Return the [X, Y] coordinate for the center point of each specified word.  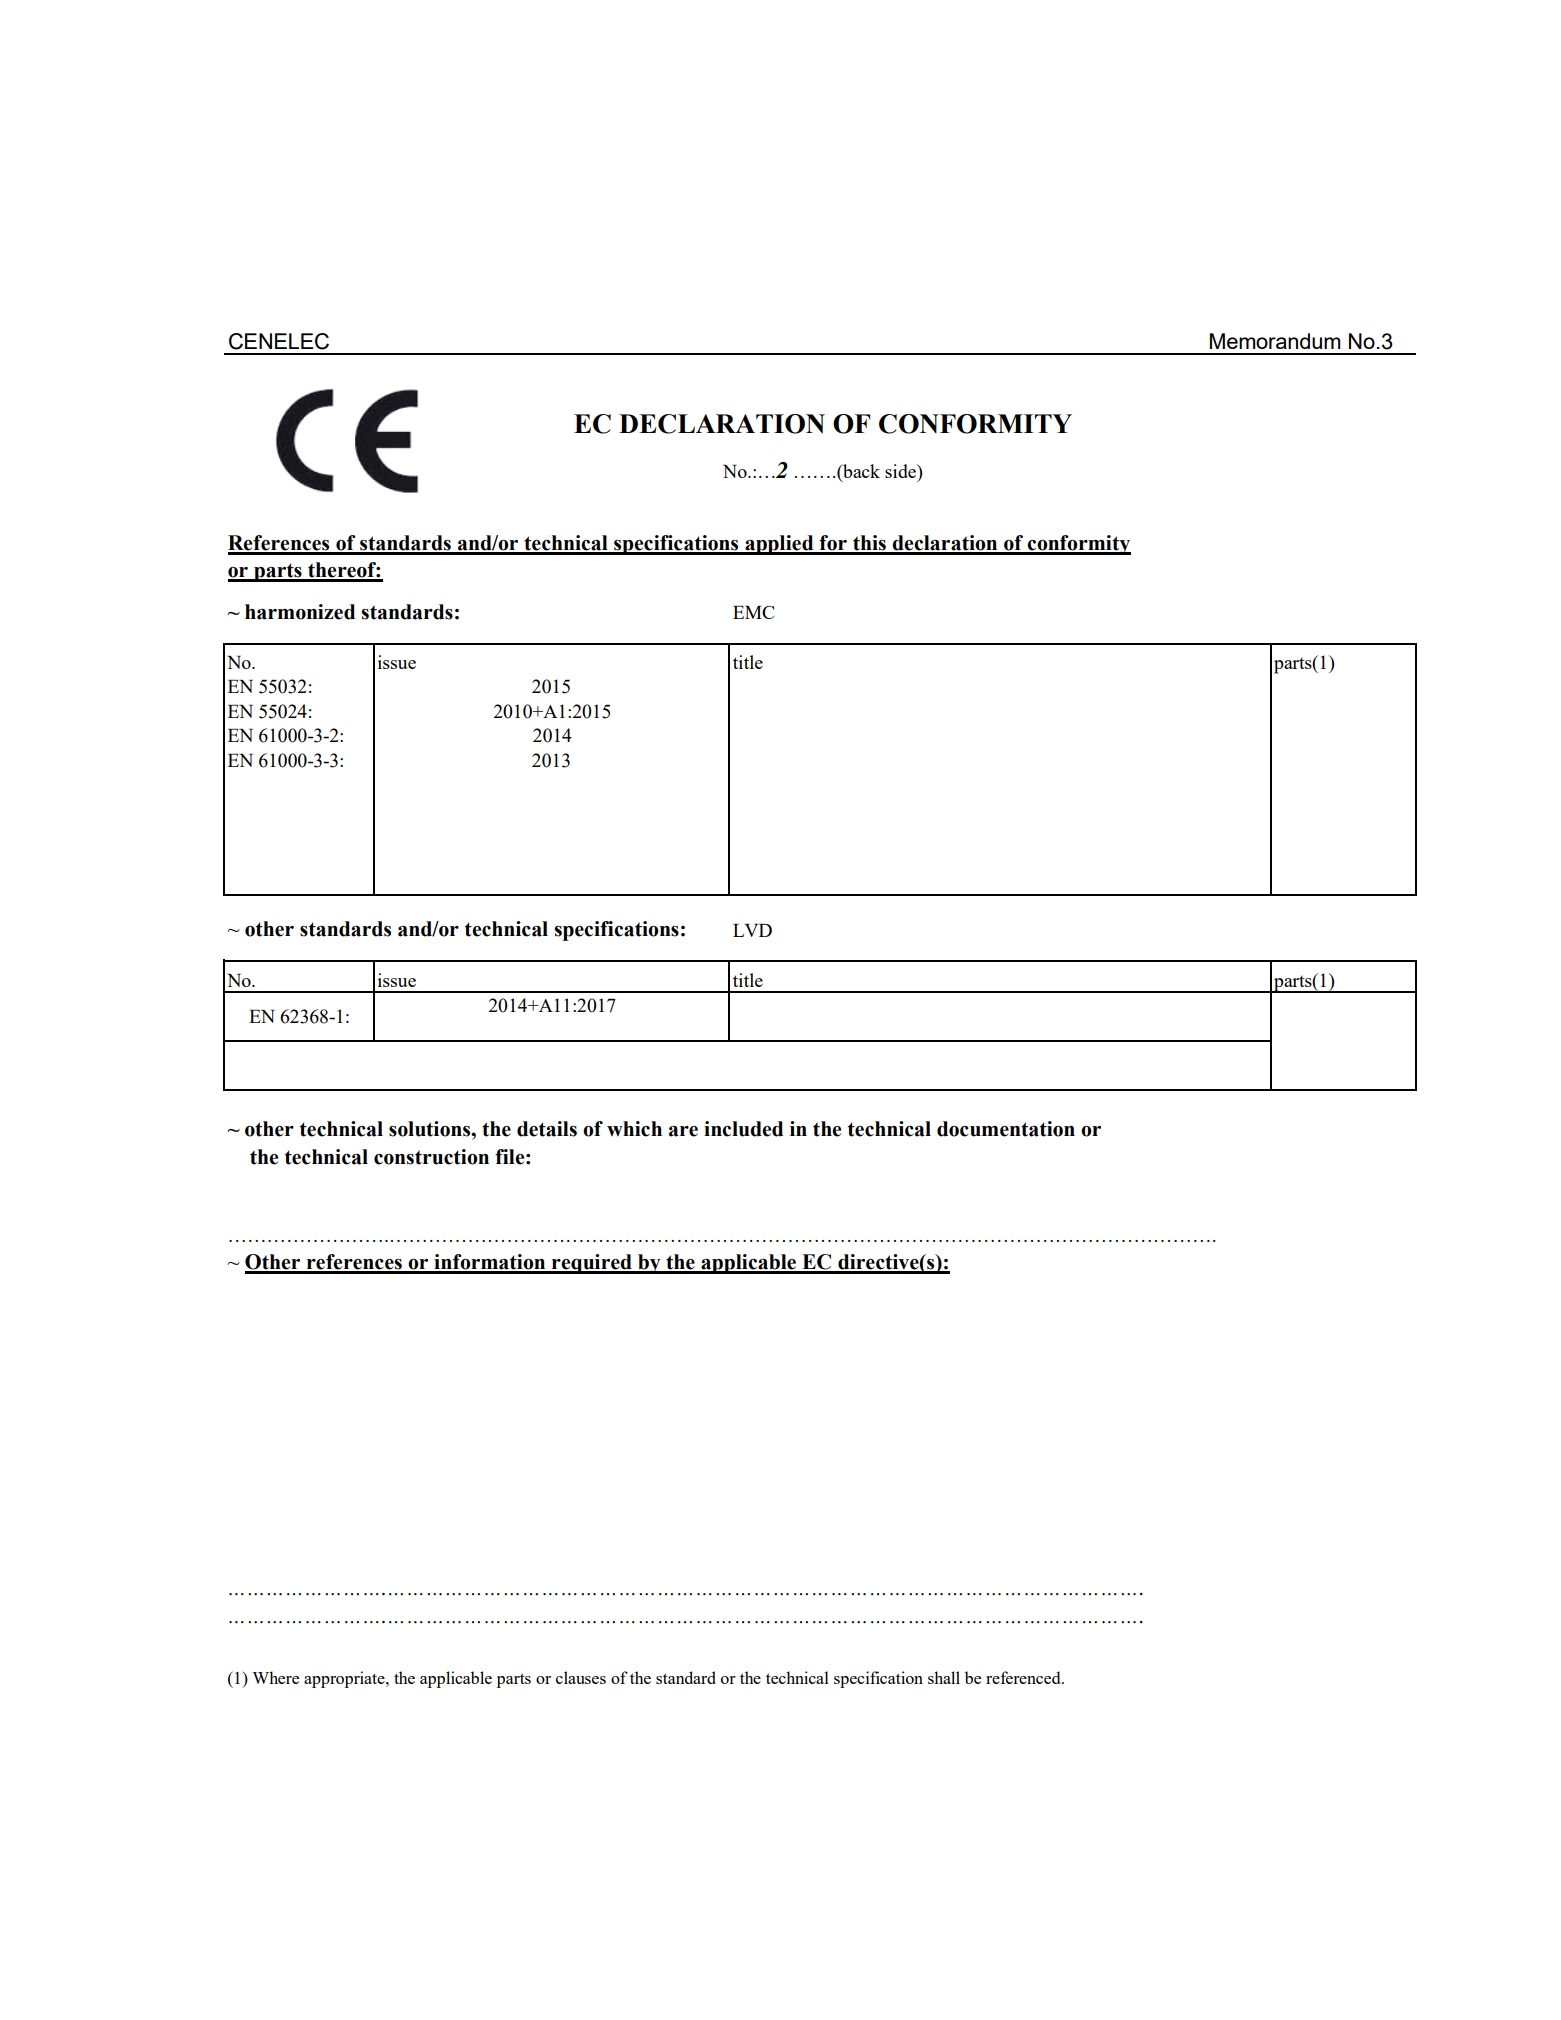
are [683, 1131]
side [901, 471]
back [860, 471]
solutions [431, 1129]
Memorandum [1275, 341]
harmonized [300, 612]
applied [779, 545]
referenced [1024, 1677]
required [592, 1264]
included [743, 1129]
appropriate [345, 1679]
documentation [1006, 1129]
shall [944, 1677]
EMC [753, 612]
